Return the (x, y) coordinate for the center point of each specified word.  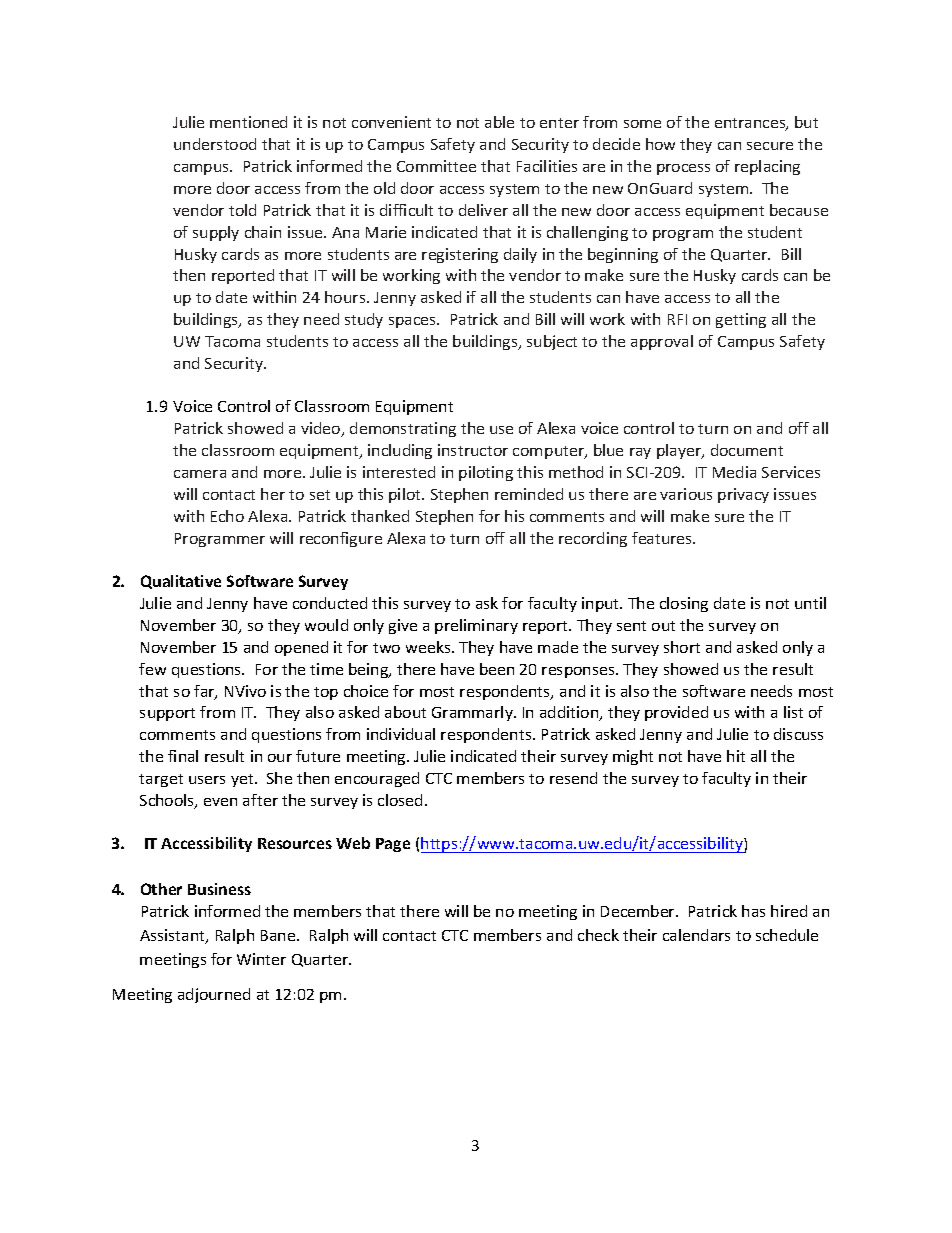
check (598, 935)
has (753, 911)
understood (215, 144)
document (747, 450)
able (499, 122)
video (322, 429)
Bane (279, 935)
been (497, 669)
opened (301, 648)
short (682, 647)
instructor (473, 450)
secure (770, 146)
